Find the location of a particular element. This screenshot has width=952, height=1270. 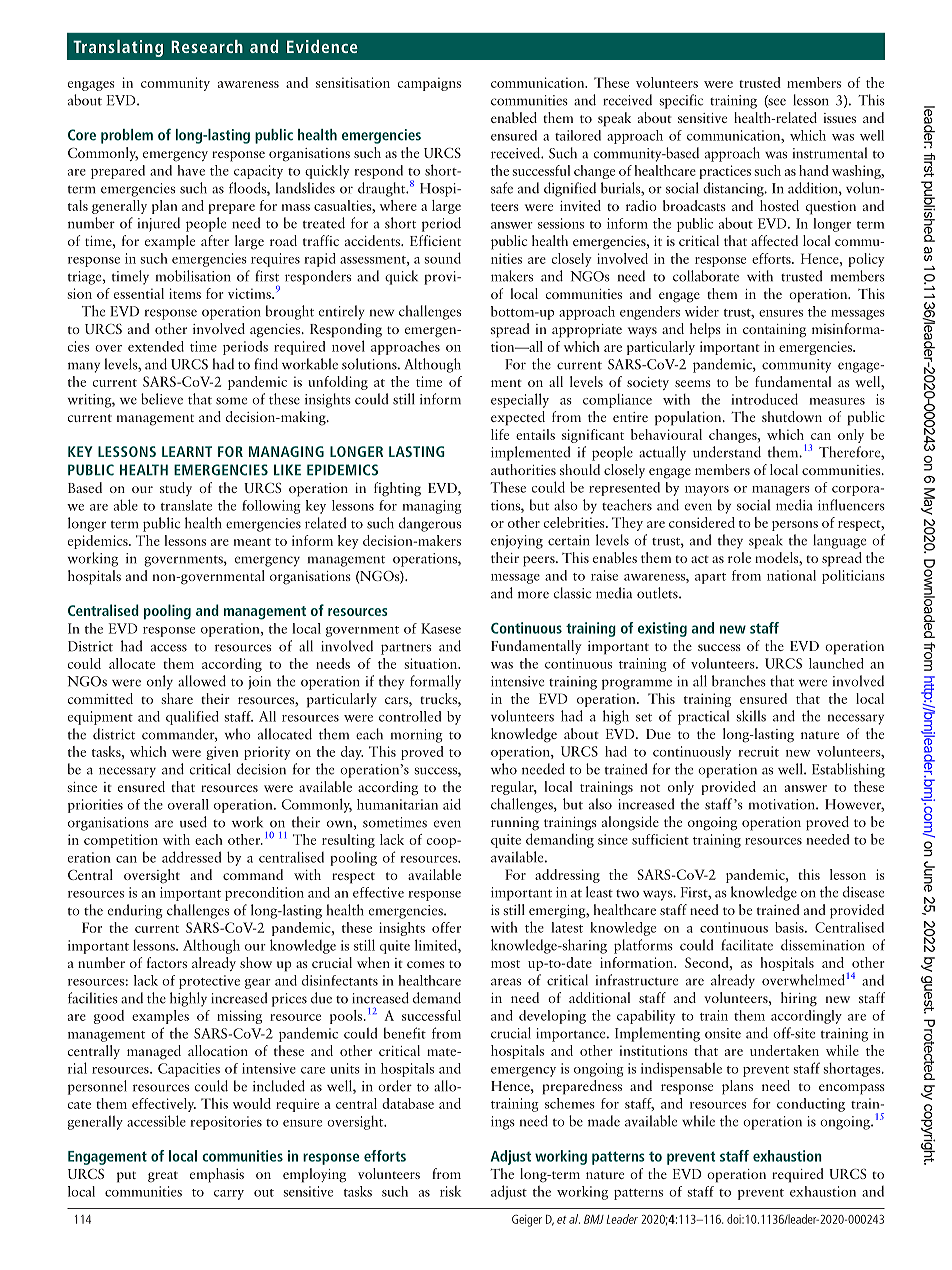

campaigns is located at coordinates (429, 84).
